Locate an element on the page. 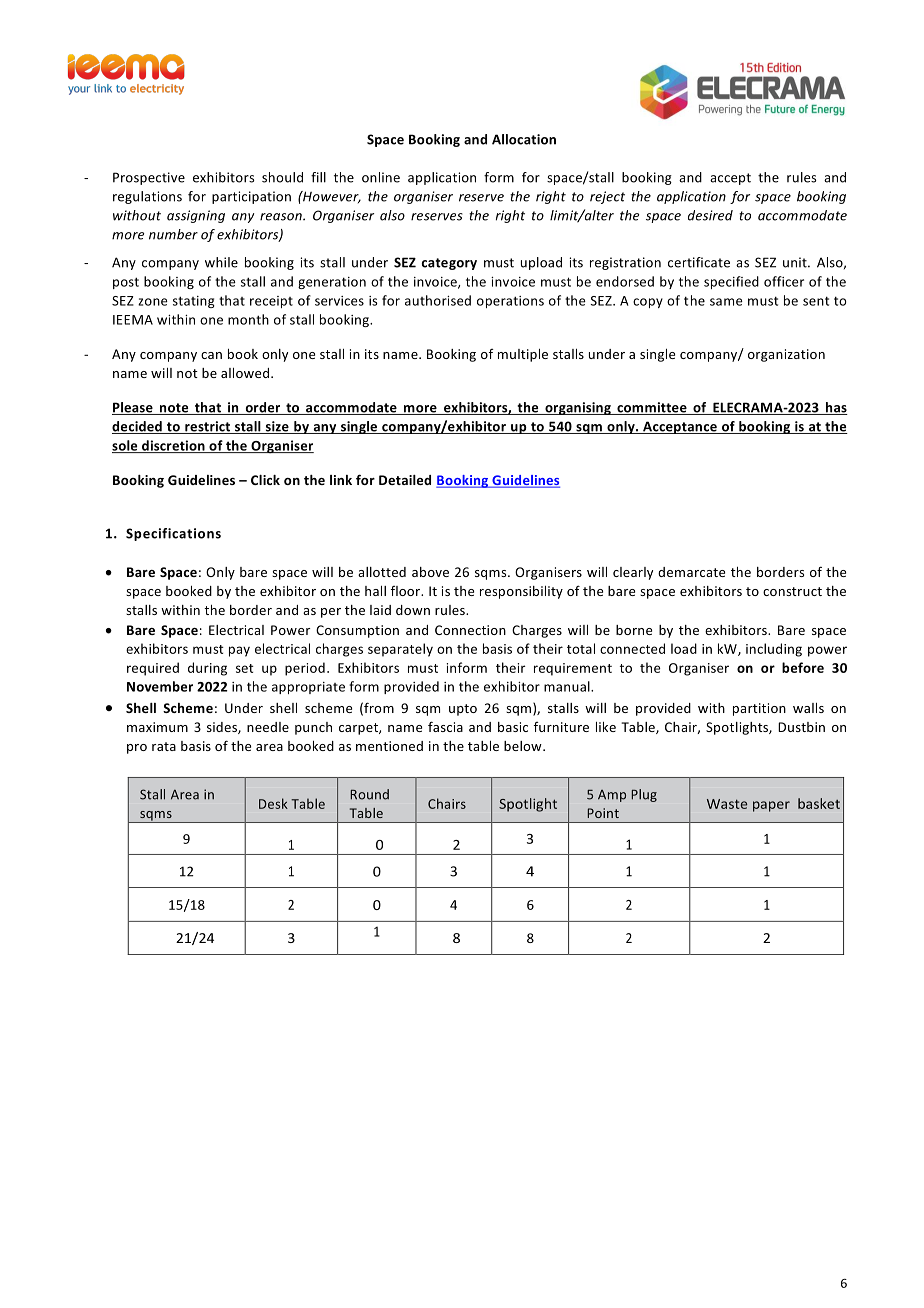  can is located at coordinates (211, 355).
